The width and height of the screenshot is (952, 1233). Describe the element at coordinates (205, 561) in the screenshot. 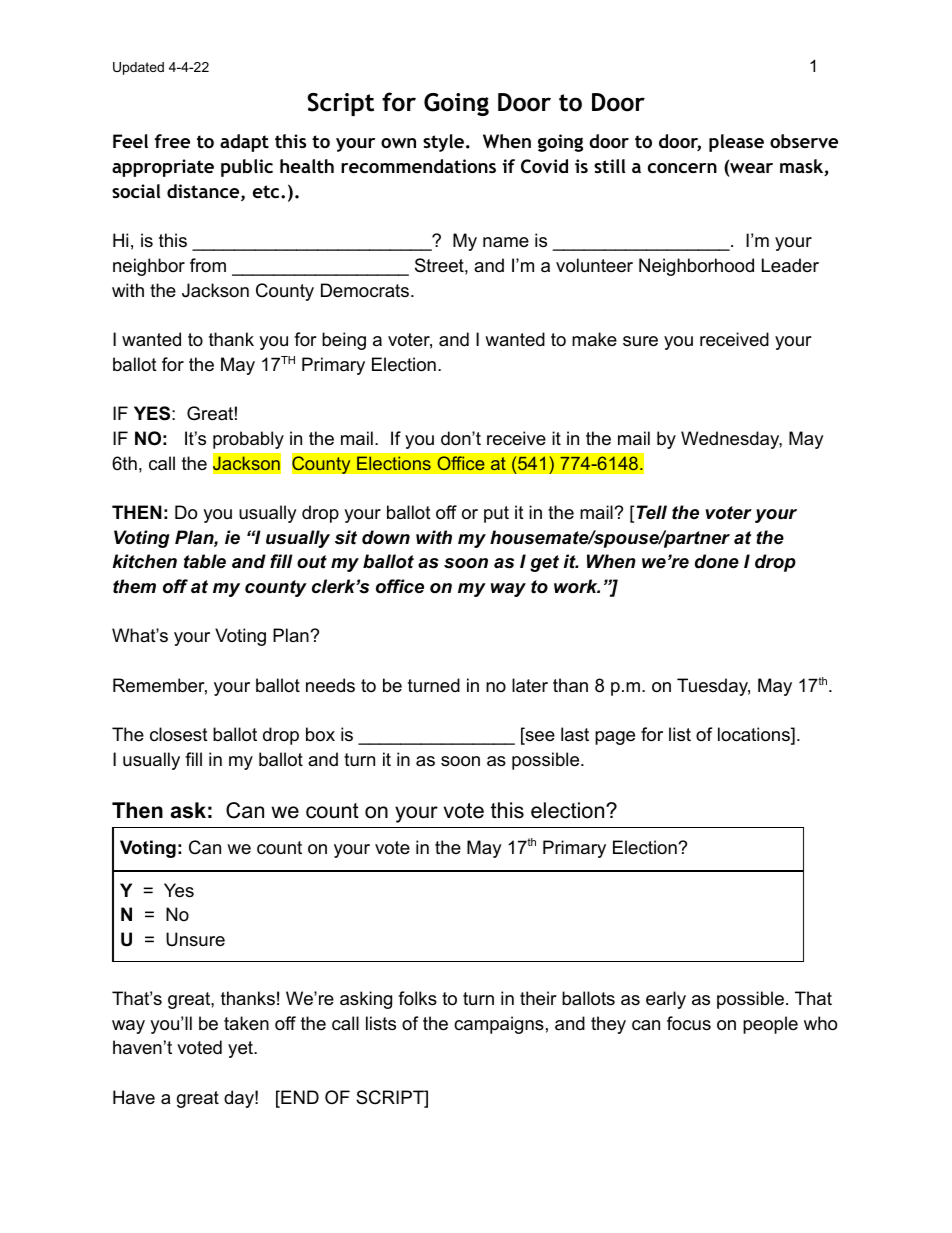

I see `table` at that location.
